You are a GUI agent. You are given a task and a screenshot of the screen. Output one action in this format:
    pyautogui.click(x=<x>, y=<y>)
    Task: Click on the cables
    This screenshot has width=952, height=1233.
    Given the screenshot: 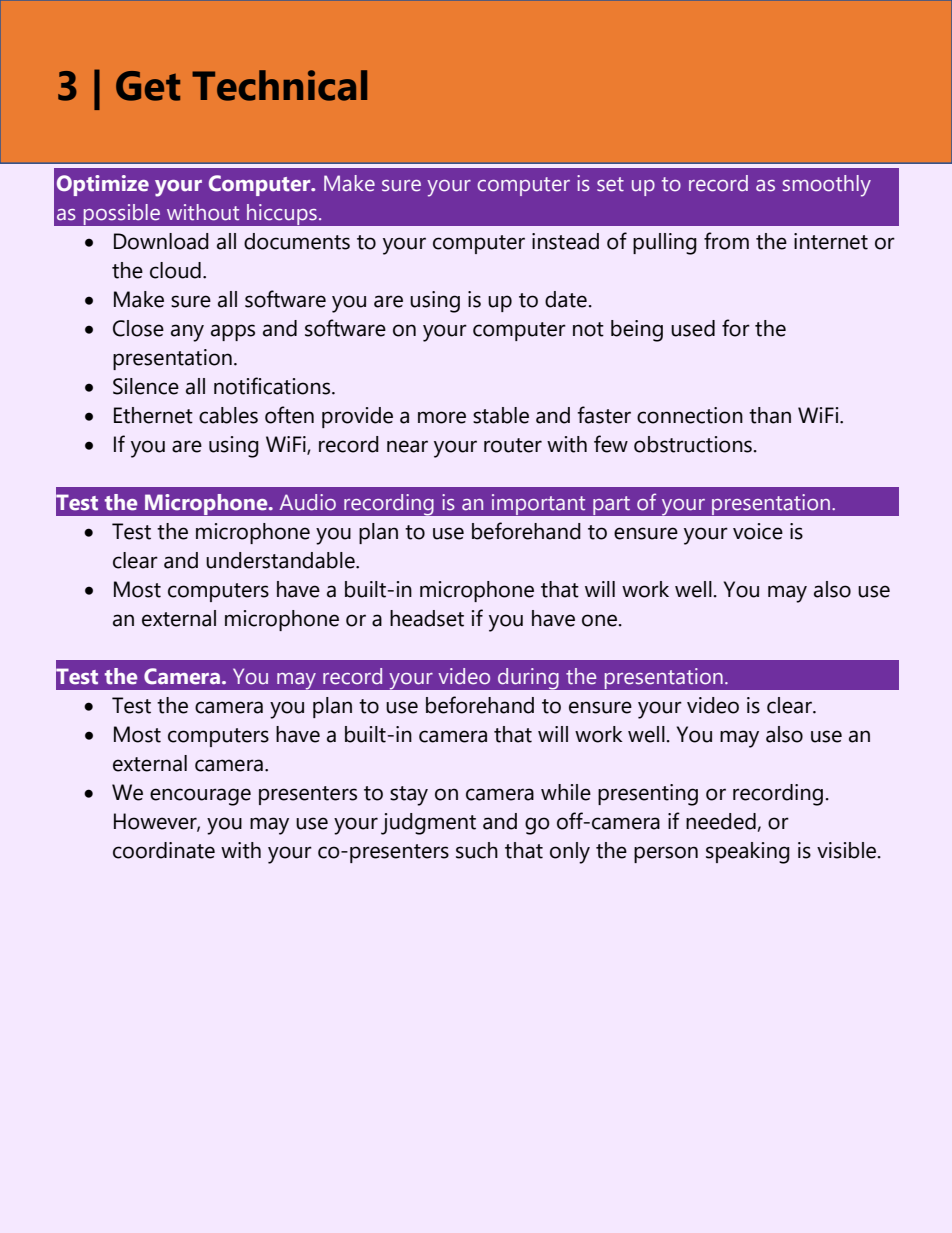 What is the action you would take?
    pyautogui.click(x=228, y=415)
